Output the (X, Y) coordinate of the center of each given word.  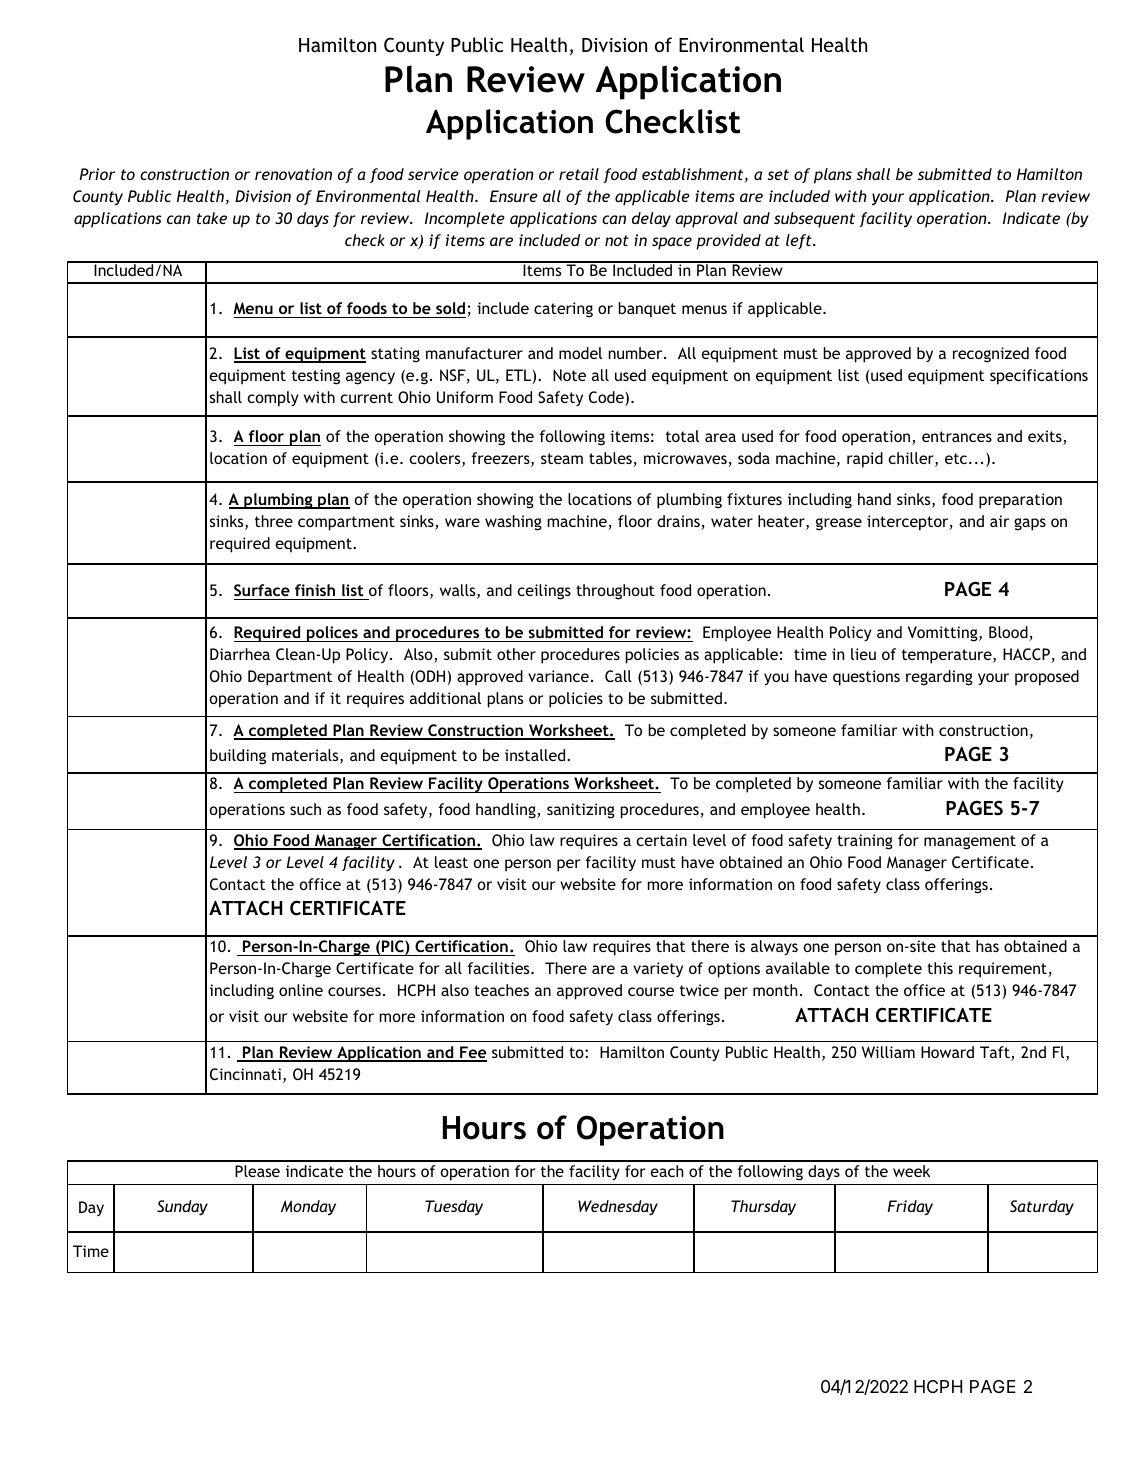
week (911, 1171)
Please (257, 1171)
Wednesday (618, 1208)
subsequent (814, 220)
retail (579, 174)
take (212, 218)
